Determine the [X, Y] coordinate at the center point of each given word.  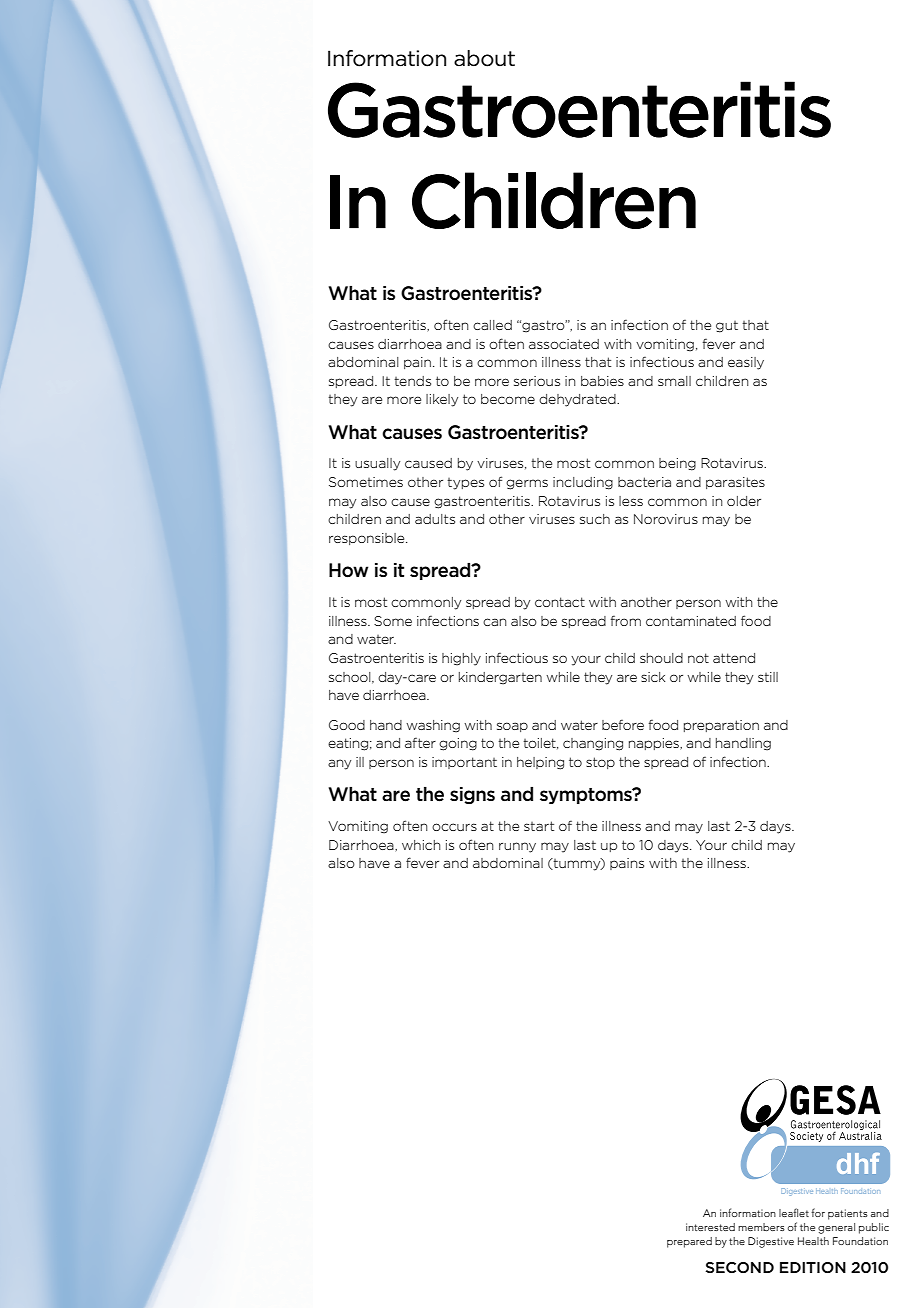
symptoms [587, 796]
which [421, 845]
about [484, 58]
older [744, 501]
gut [727, 327]
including [583, 483]
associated [564, 344]
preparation [721, 726]
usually [377, 464]
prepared [689, 1242]
